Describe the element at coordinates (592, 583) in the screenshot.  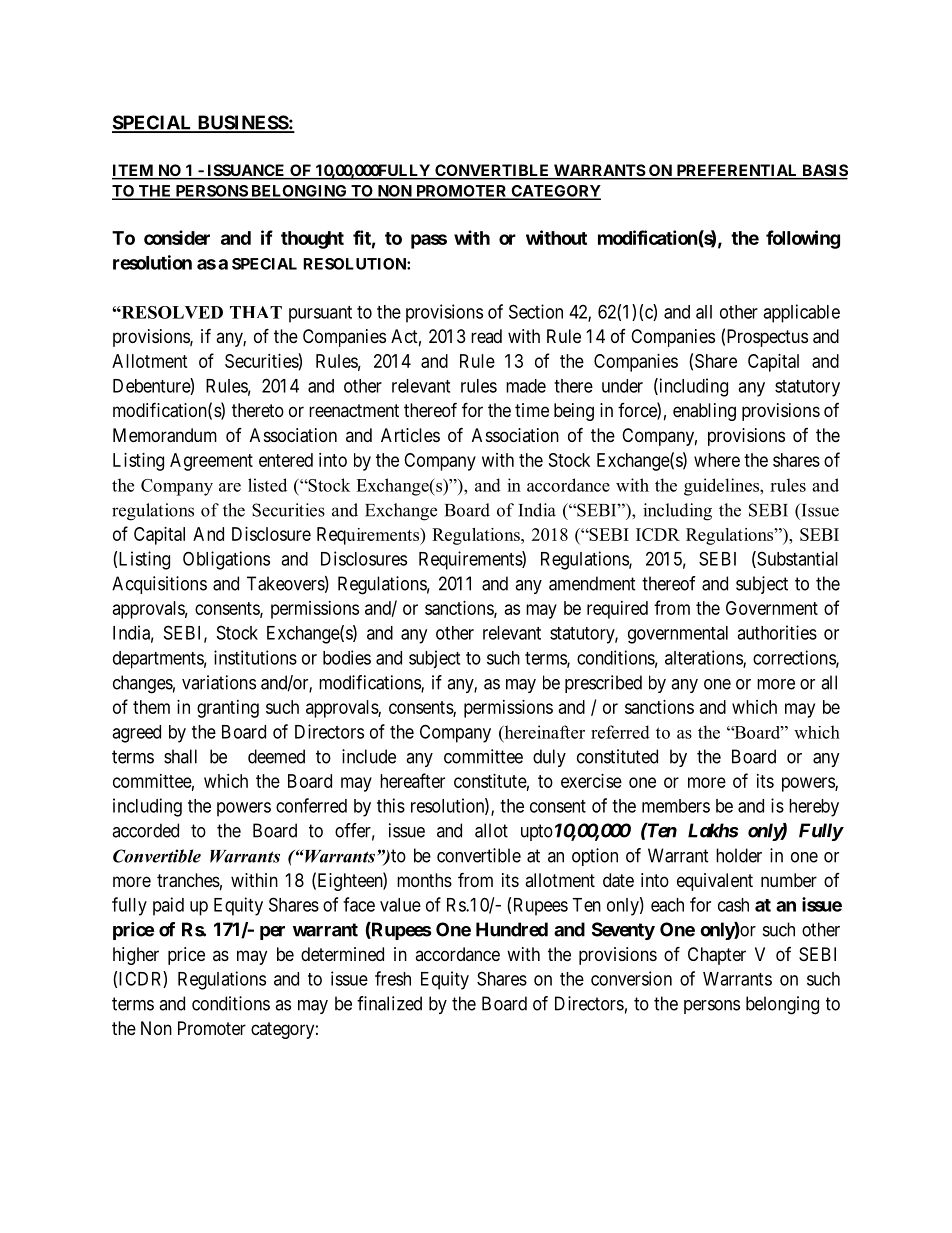
I see `amendment` at that location.
